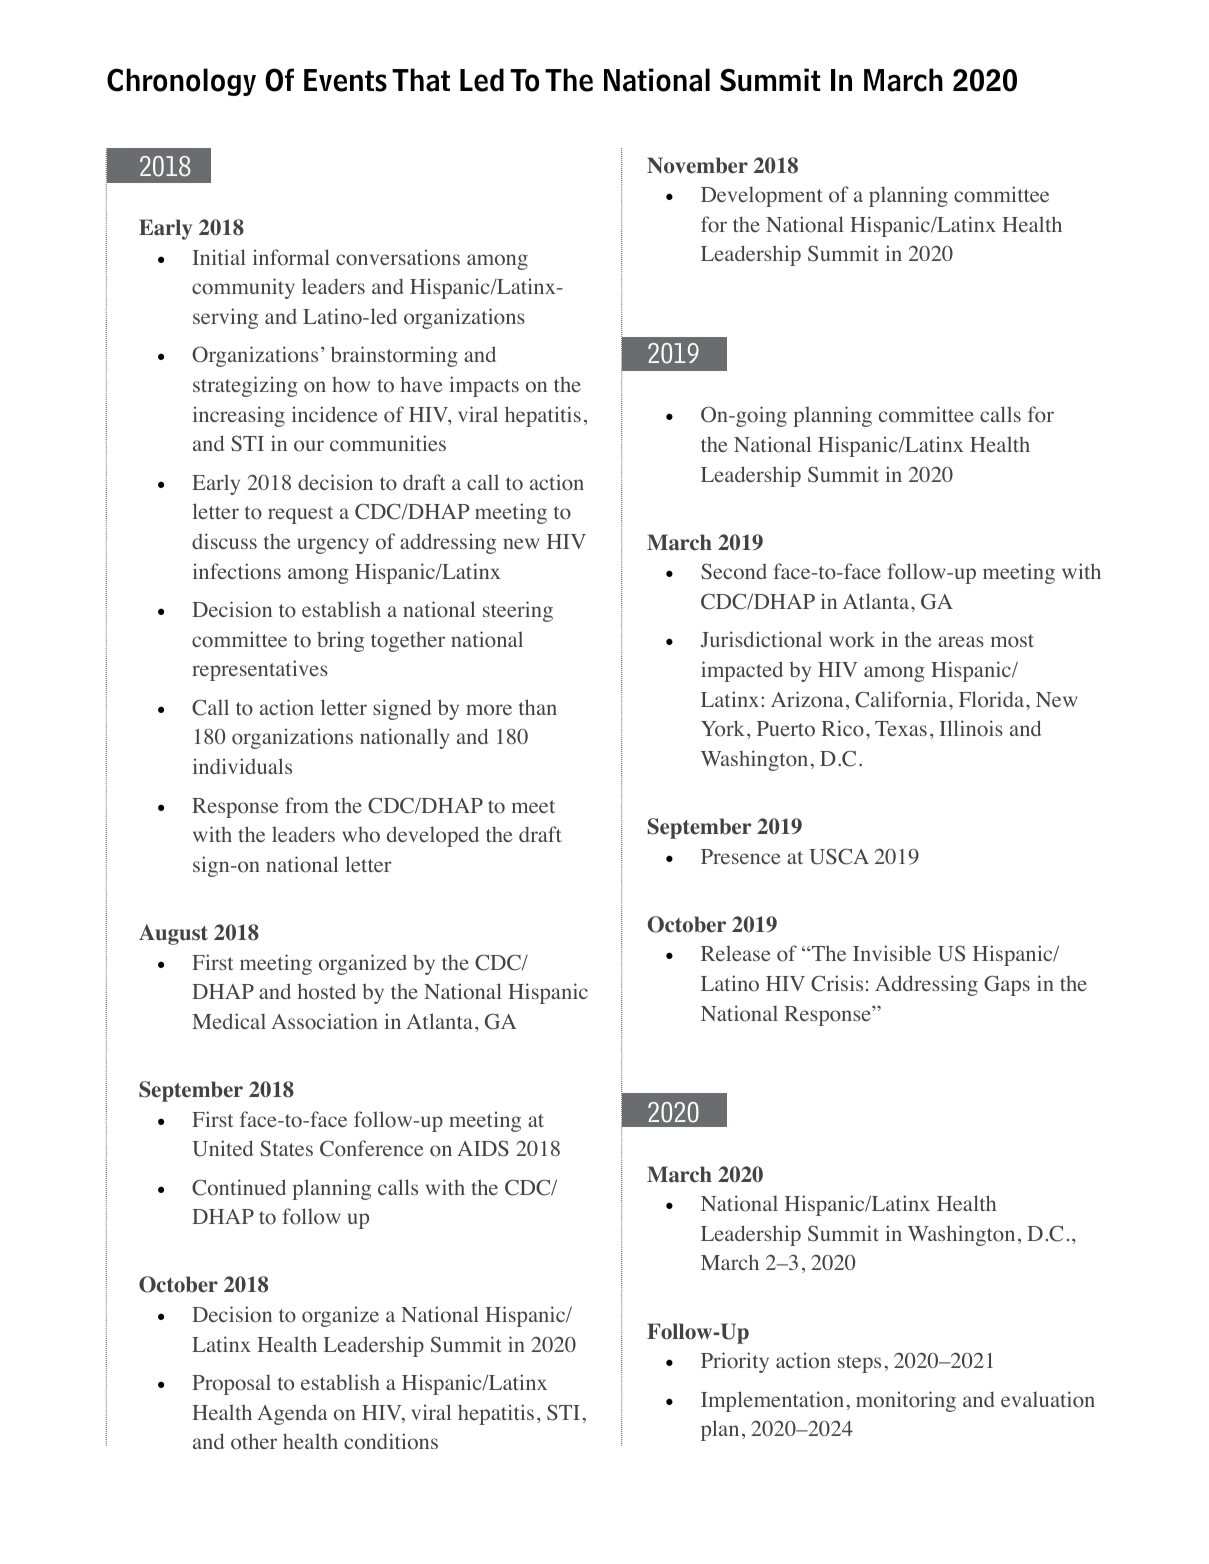 The height and width of the page is (1564, 1209). I want to click on Invisible, so click(892, 953).
